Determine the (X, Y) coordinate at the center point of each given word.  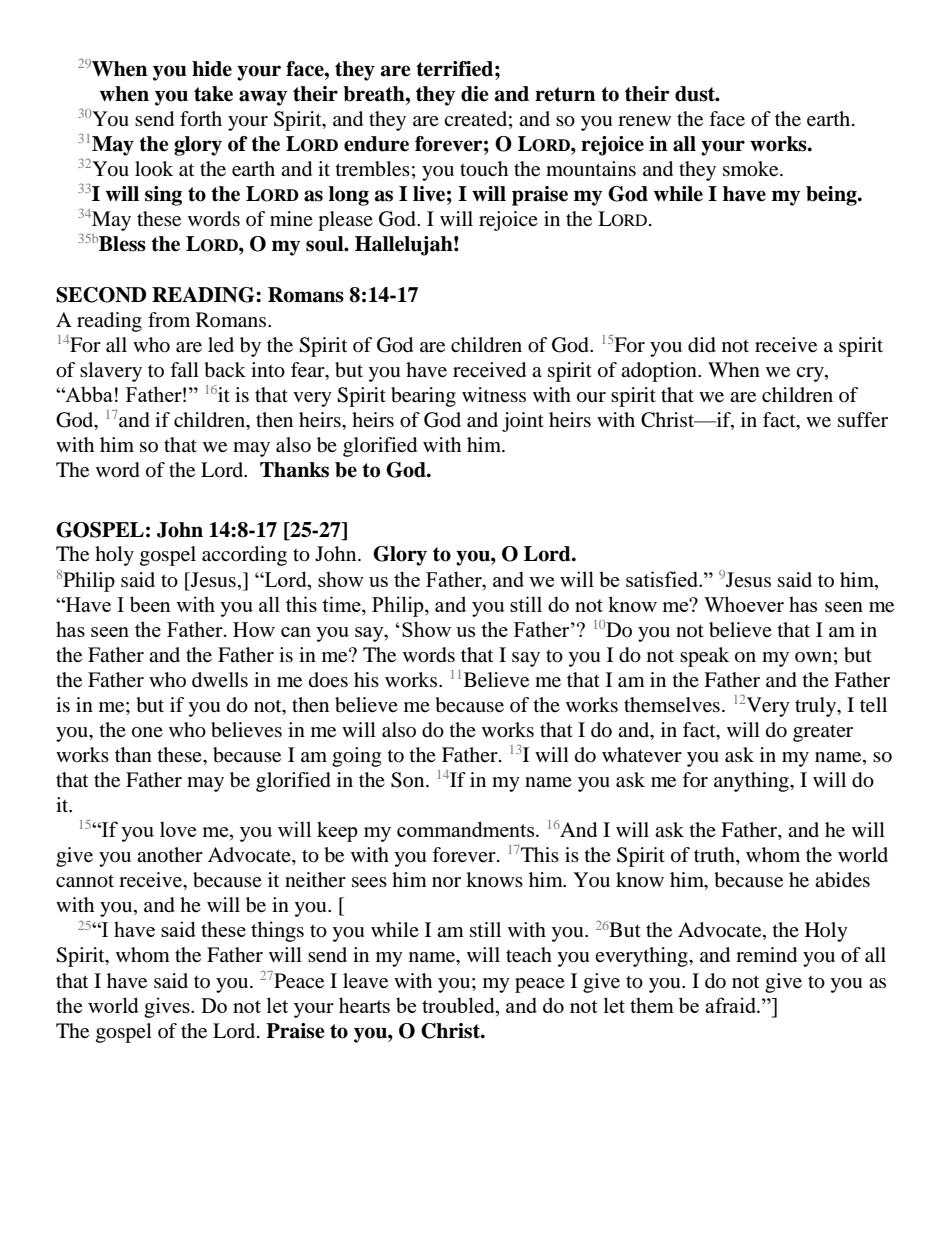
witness (494, 394)
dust (696, 94)
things (277, 931)
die (475, 94)
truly (817, 707)
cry (811, 374)
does (328, 680)
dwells (220, 680)
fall (184, 369)
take (213, 94)
